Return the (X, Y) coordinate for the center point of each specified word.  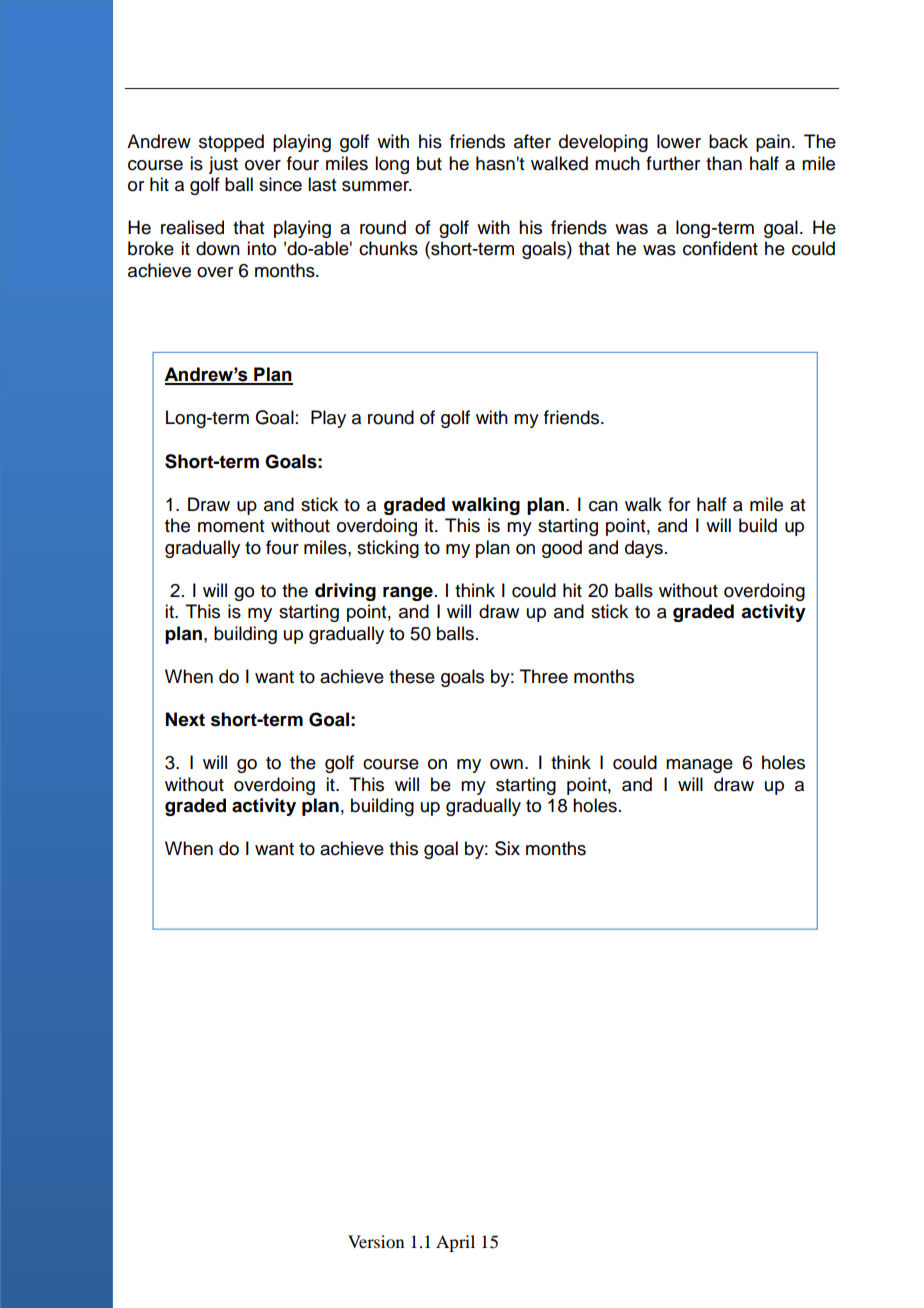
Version (376, 1241)
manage (699, 766)
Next (185, 719)
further (673, 163)
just (223, 165)
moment (231, 526)
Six (507, 848)
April (455, 1243)
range (408, 594)
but (429, 163)
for (679, 504)
